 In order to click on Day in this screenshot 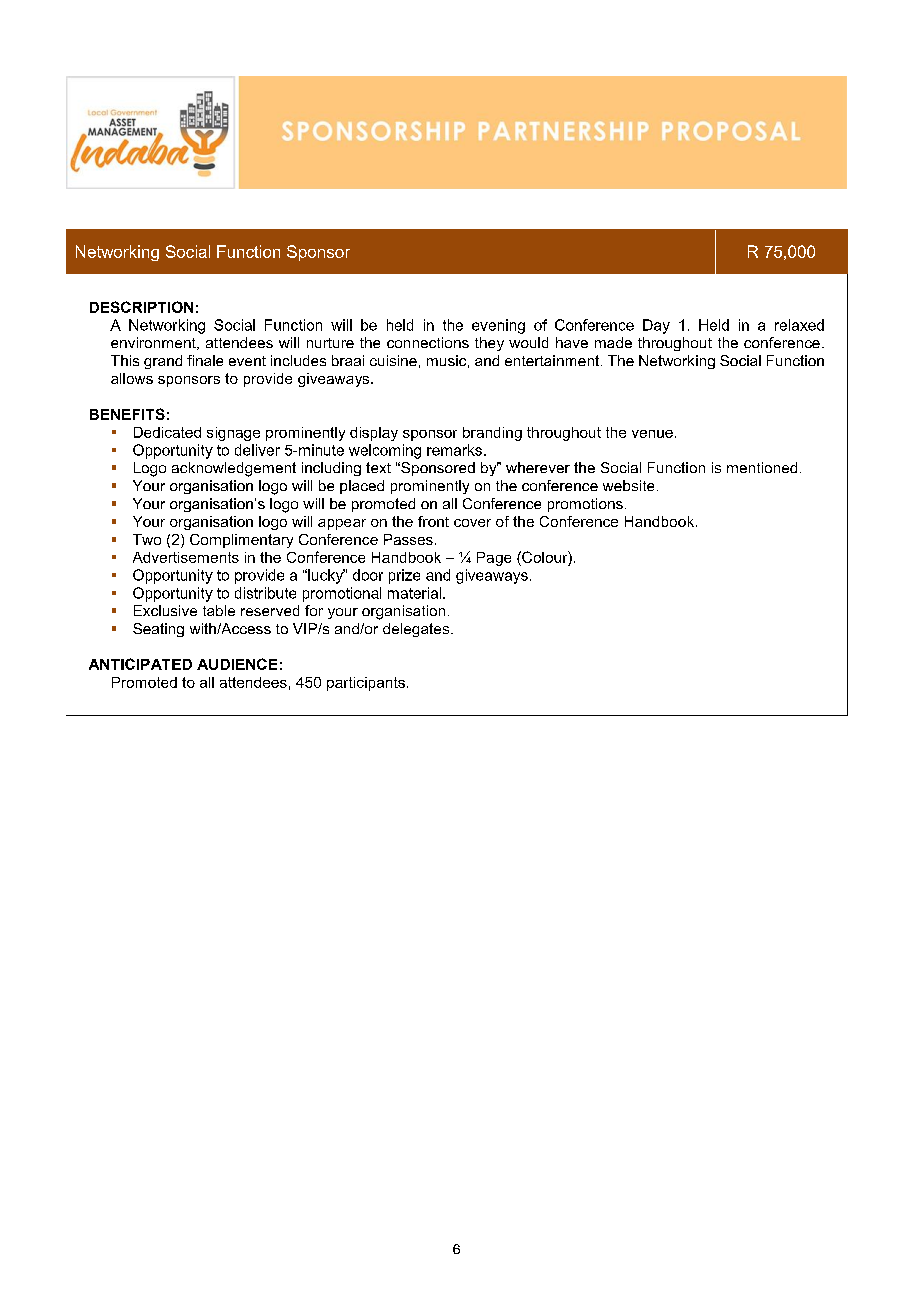, I will do `click(656, 326)`.
